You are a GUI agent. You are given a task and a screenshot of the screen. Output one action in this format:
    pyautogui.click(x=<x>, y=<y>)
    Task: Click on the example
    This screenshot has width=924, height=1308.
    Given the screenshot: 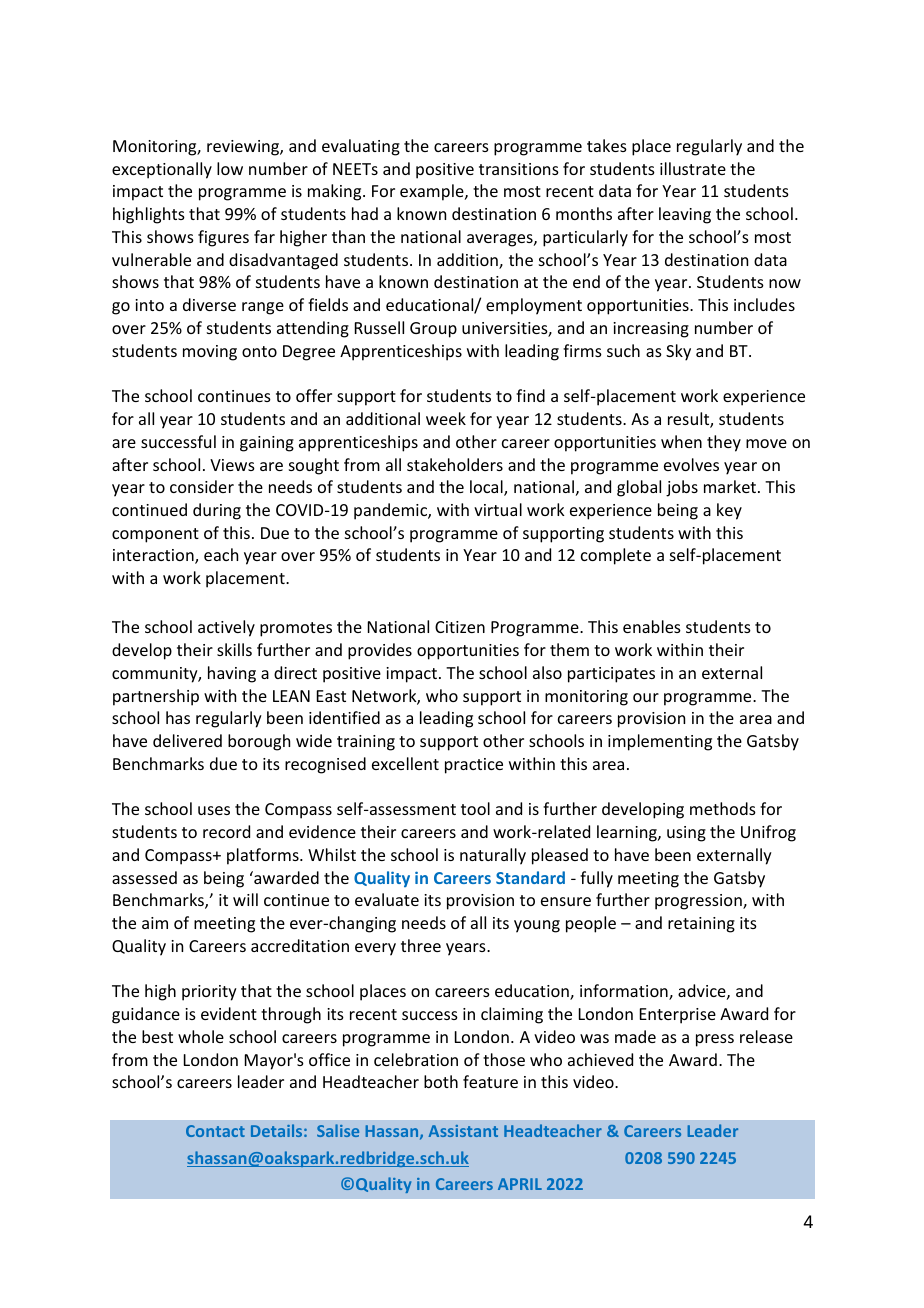 What is the action you would take?
    pyautogui.click(x=433, y=192)
